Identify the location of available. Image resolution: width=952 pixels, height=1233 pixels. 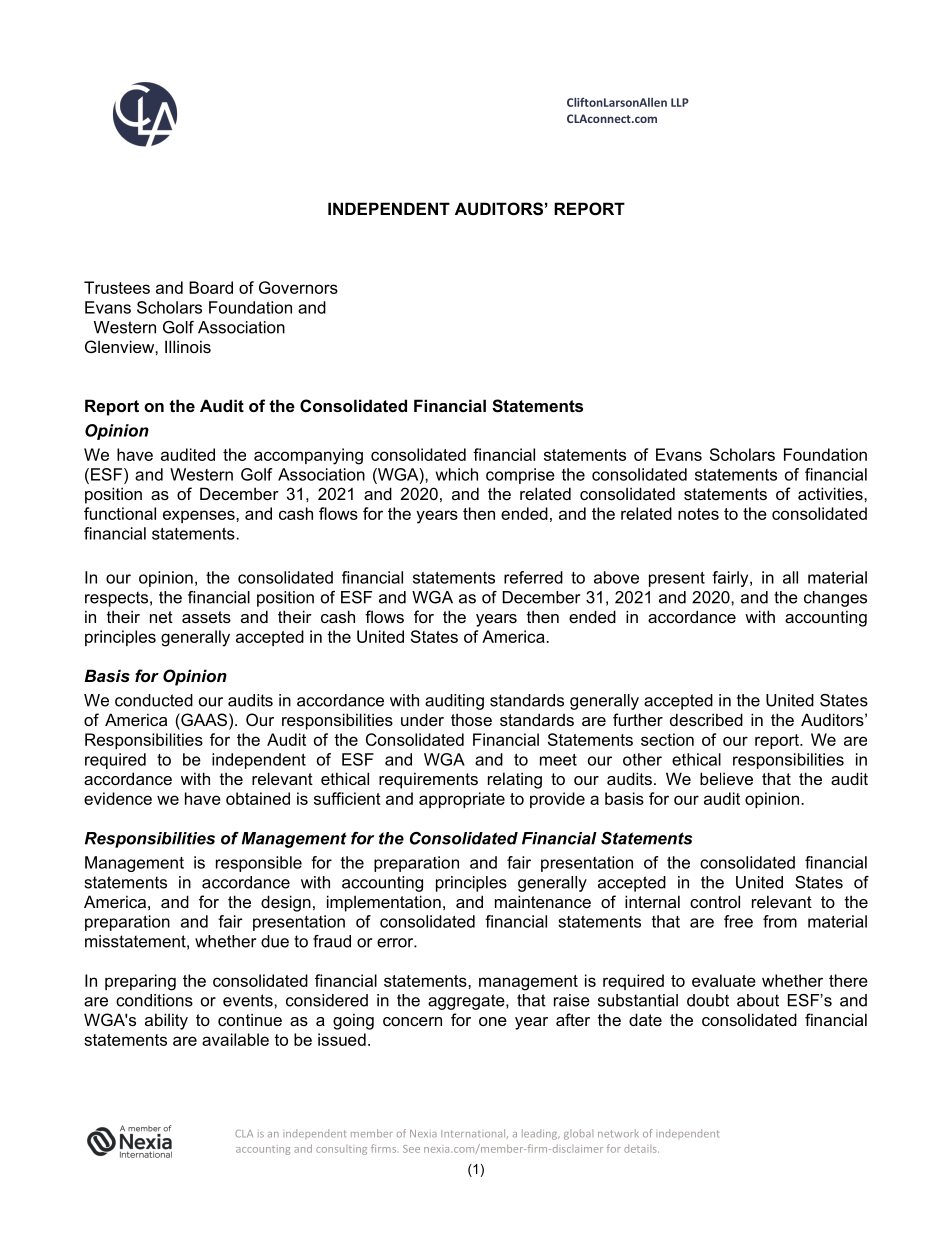
(235, 1039).
